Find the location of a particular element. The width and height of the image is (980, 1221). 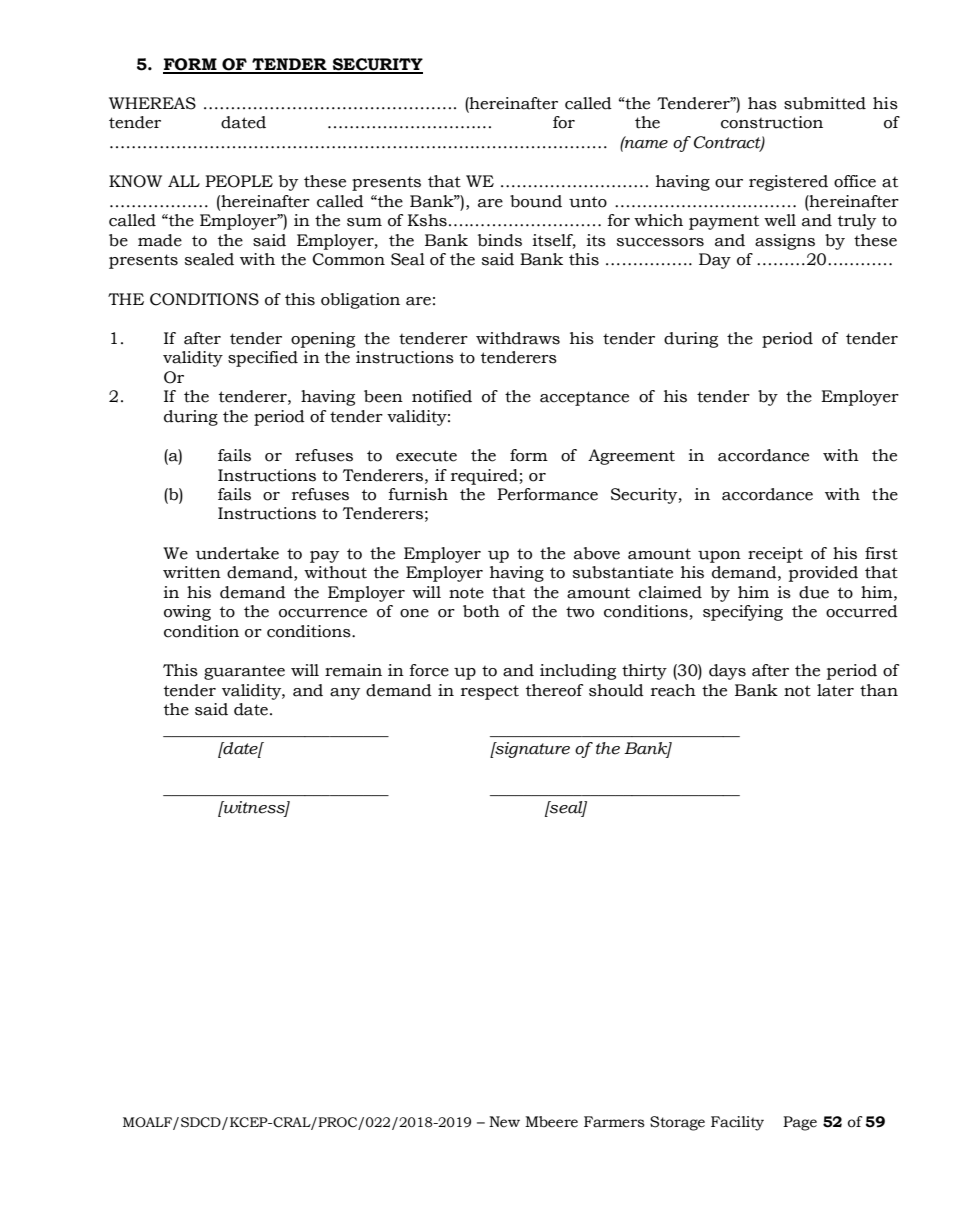

Farmers is located at coordinates (614, 1122).
